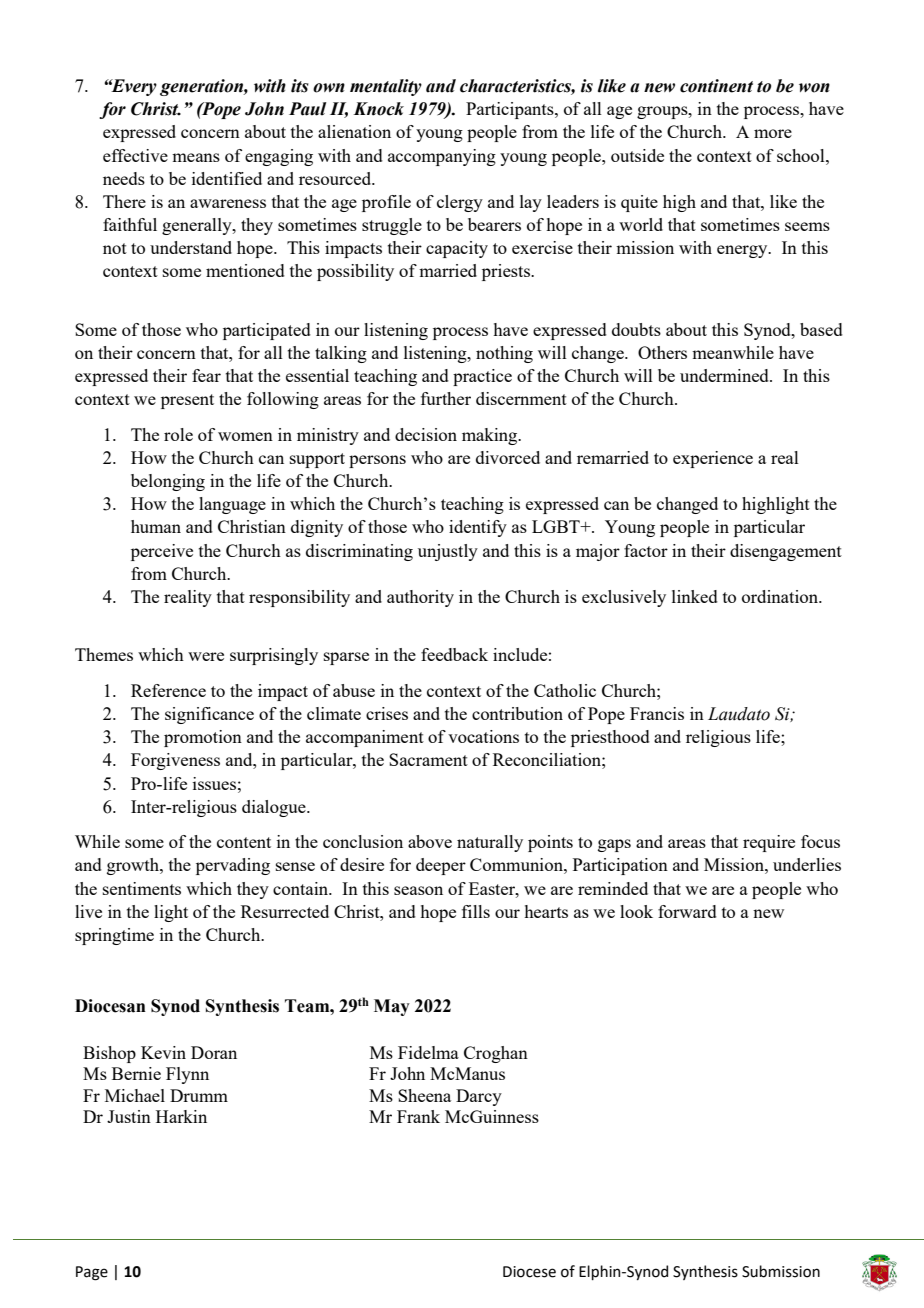 This screenshot has width=924, height=1308. What do you see at coordinates (442, 157) in the screenshot?
I see `accompanying` at bounding box center [442, 157].
